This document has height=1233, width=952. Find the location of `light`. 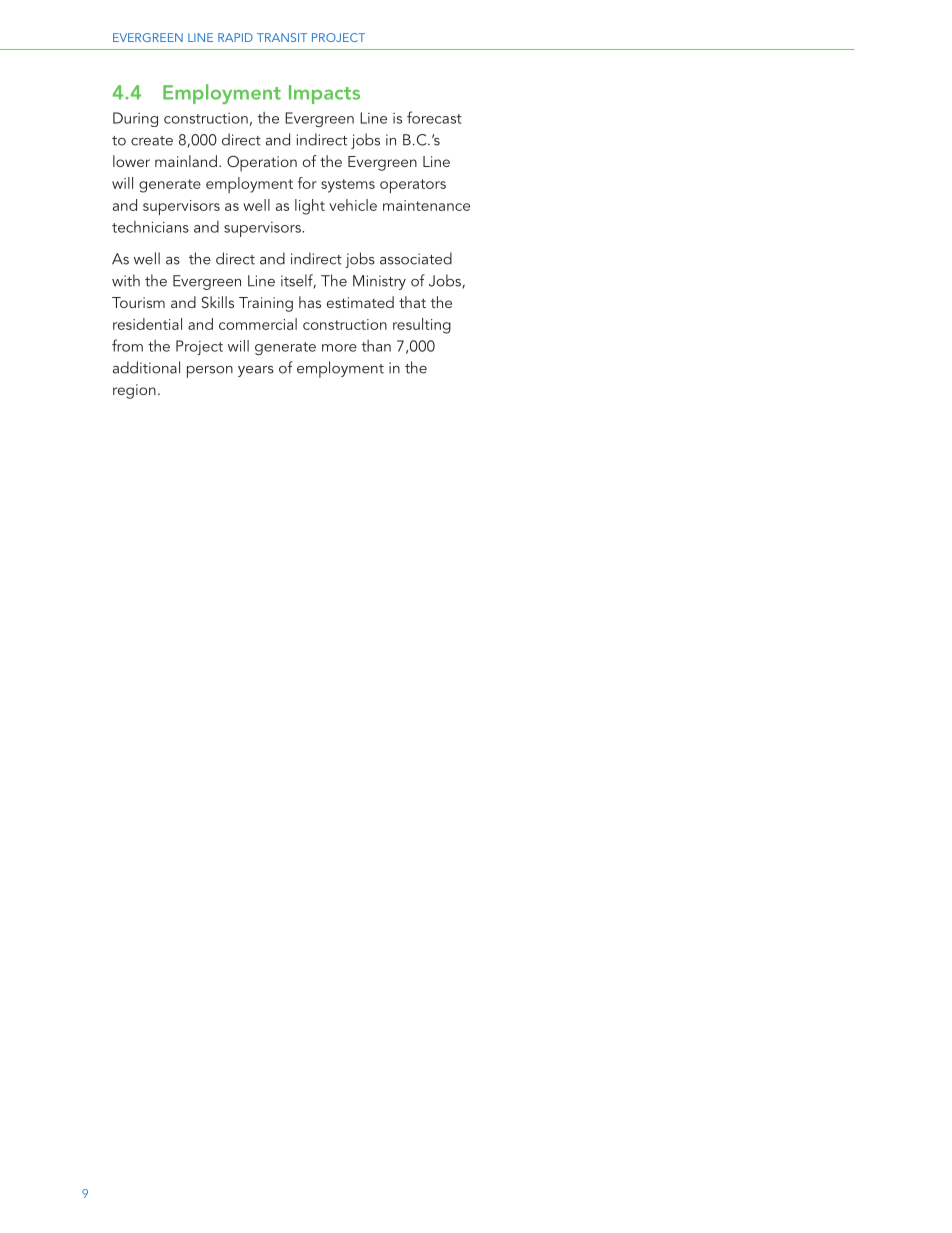

light is located at coordinates (310, 207).
